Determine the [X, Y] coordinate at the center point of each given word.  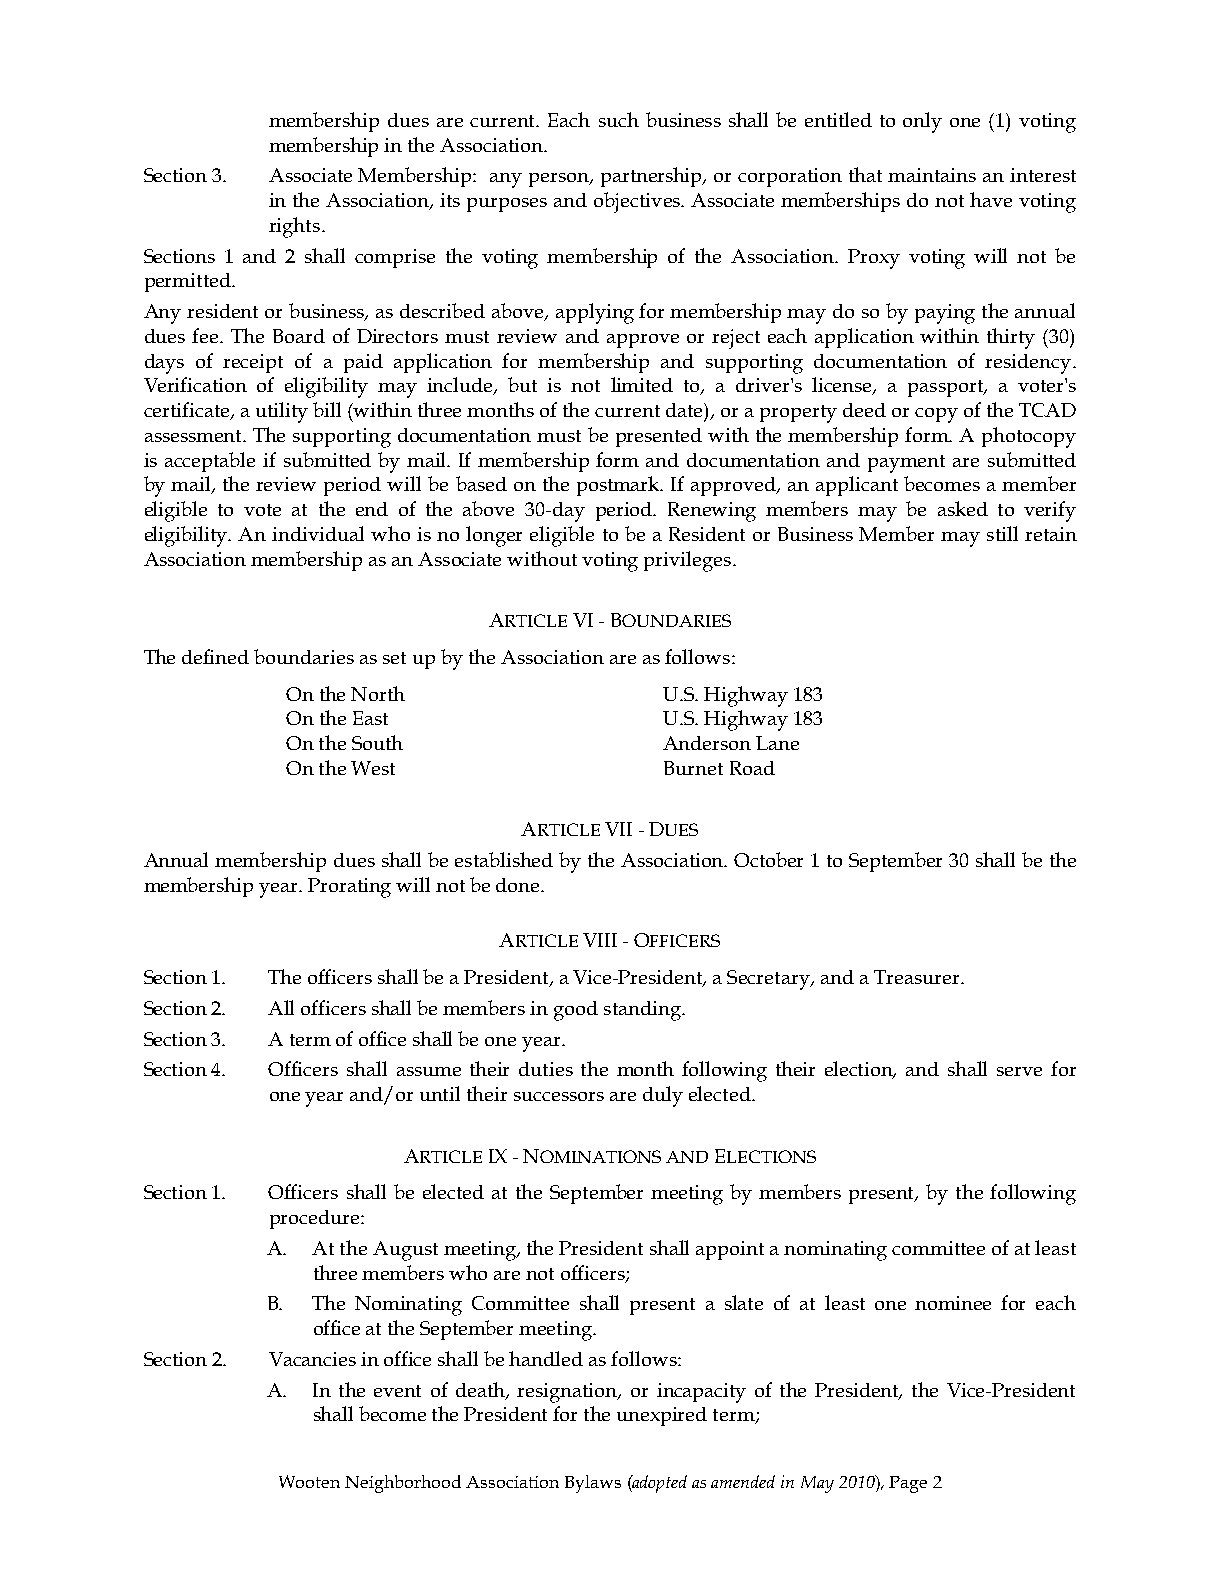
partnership [653, 177]
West [373, 768]
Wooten [309, 1481]
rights [294, 227]
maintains [932, 175]
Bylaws [593, 1484]
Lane [777, 743]
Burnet [693, 768]
